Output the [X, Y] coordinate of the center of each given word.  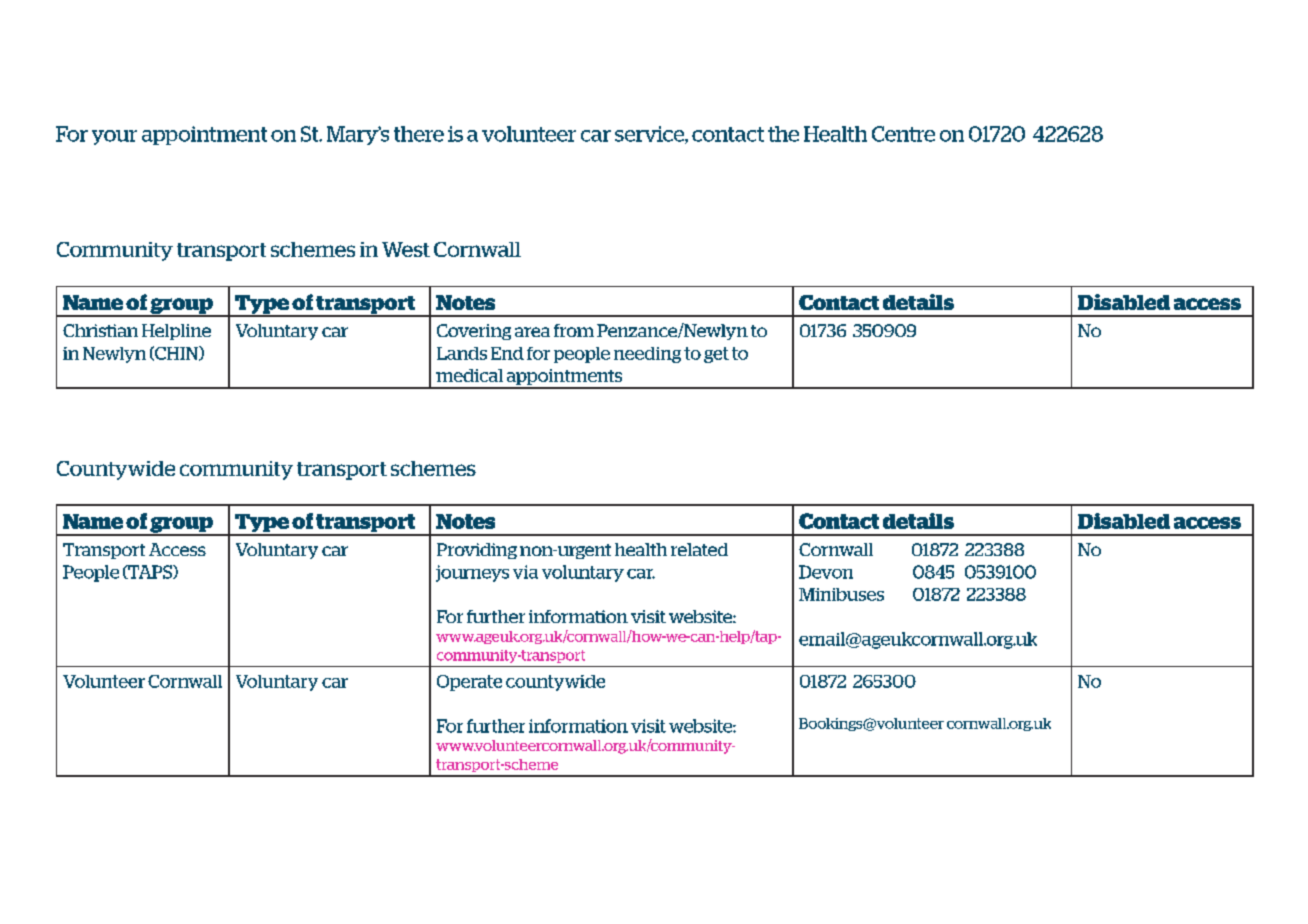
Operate [469, 683]
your [114, 137]
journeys [472, 573]
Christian [100, 330]
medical [469, 375]
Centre [903, 134]
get [716, 355]
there [419, 134]
